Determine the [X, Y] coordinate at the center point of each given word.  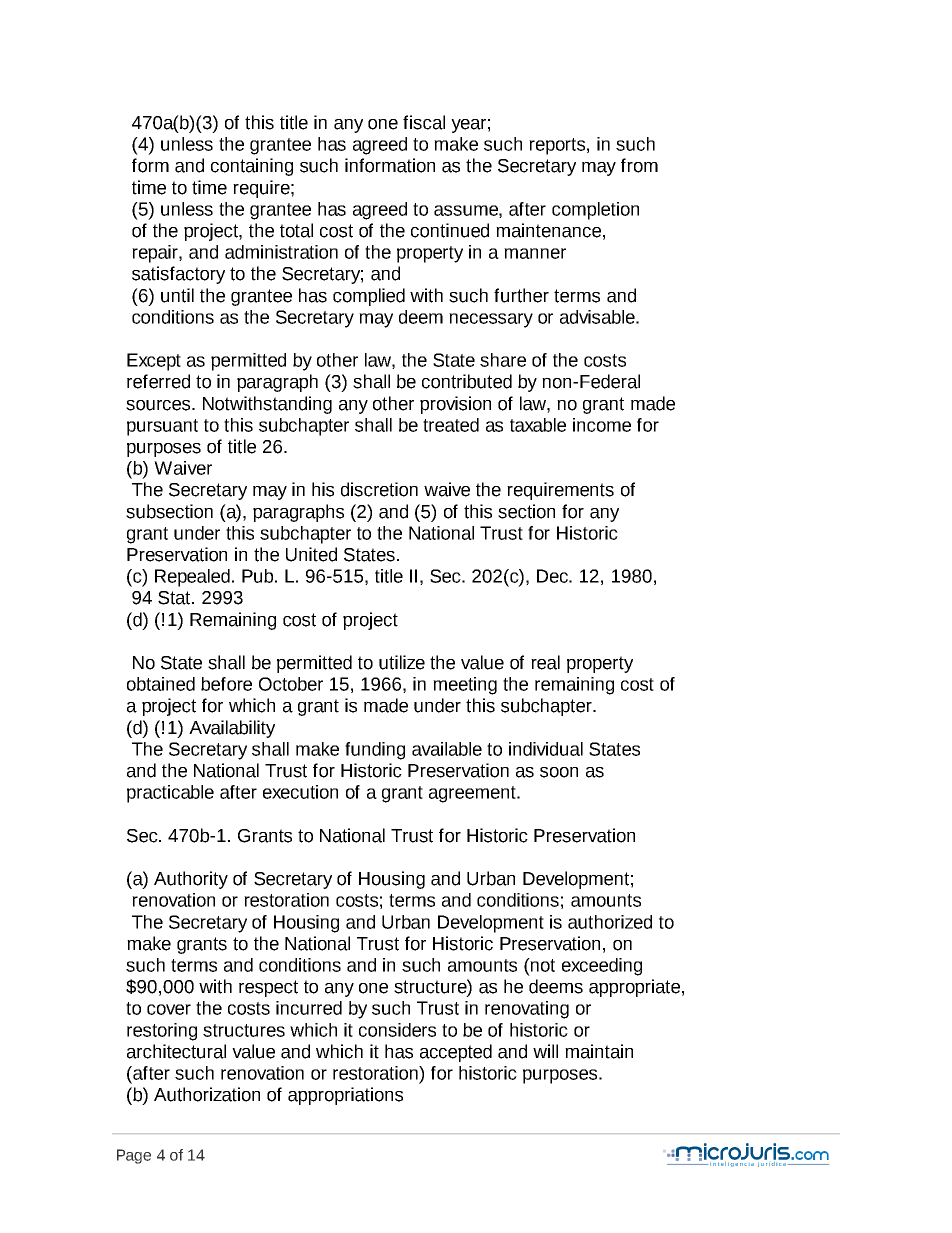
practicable [170, 794]
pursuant [162, 427]
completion [595, 211]
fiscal [424, 122]
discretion [379, 489]
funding [375, 751]
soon [559, 772]
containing [252, 167]
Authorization [207, 1094]
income [602, 425]
